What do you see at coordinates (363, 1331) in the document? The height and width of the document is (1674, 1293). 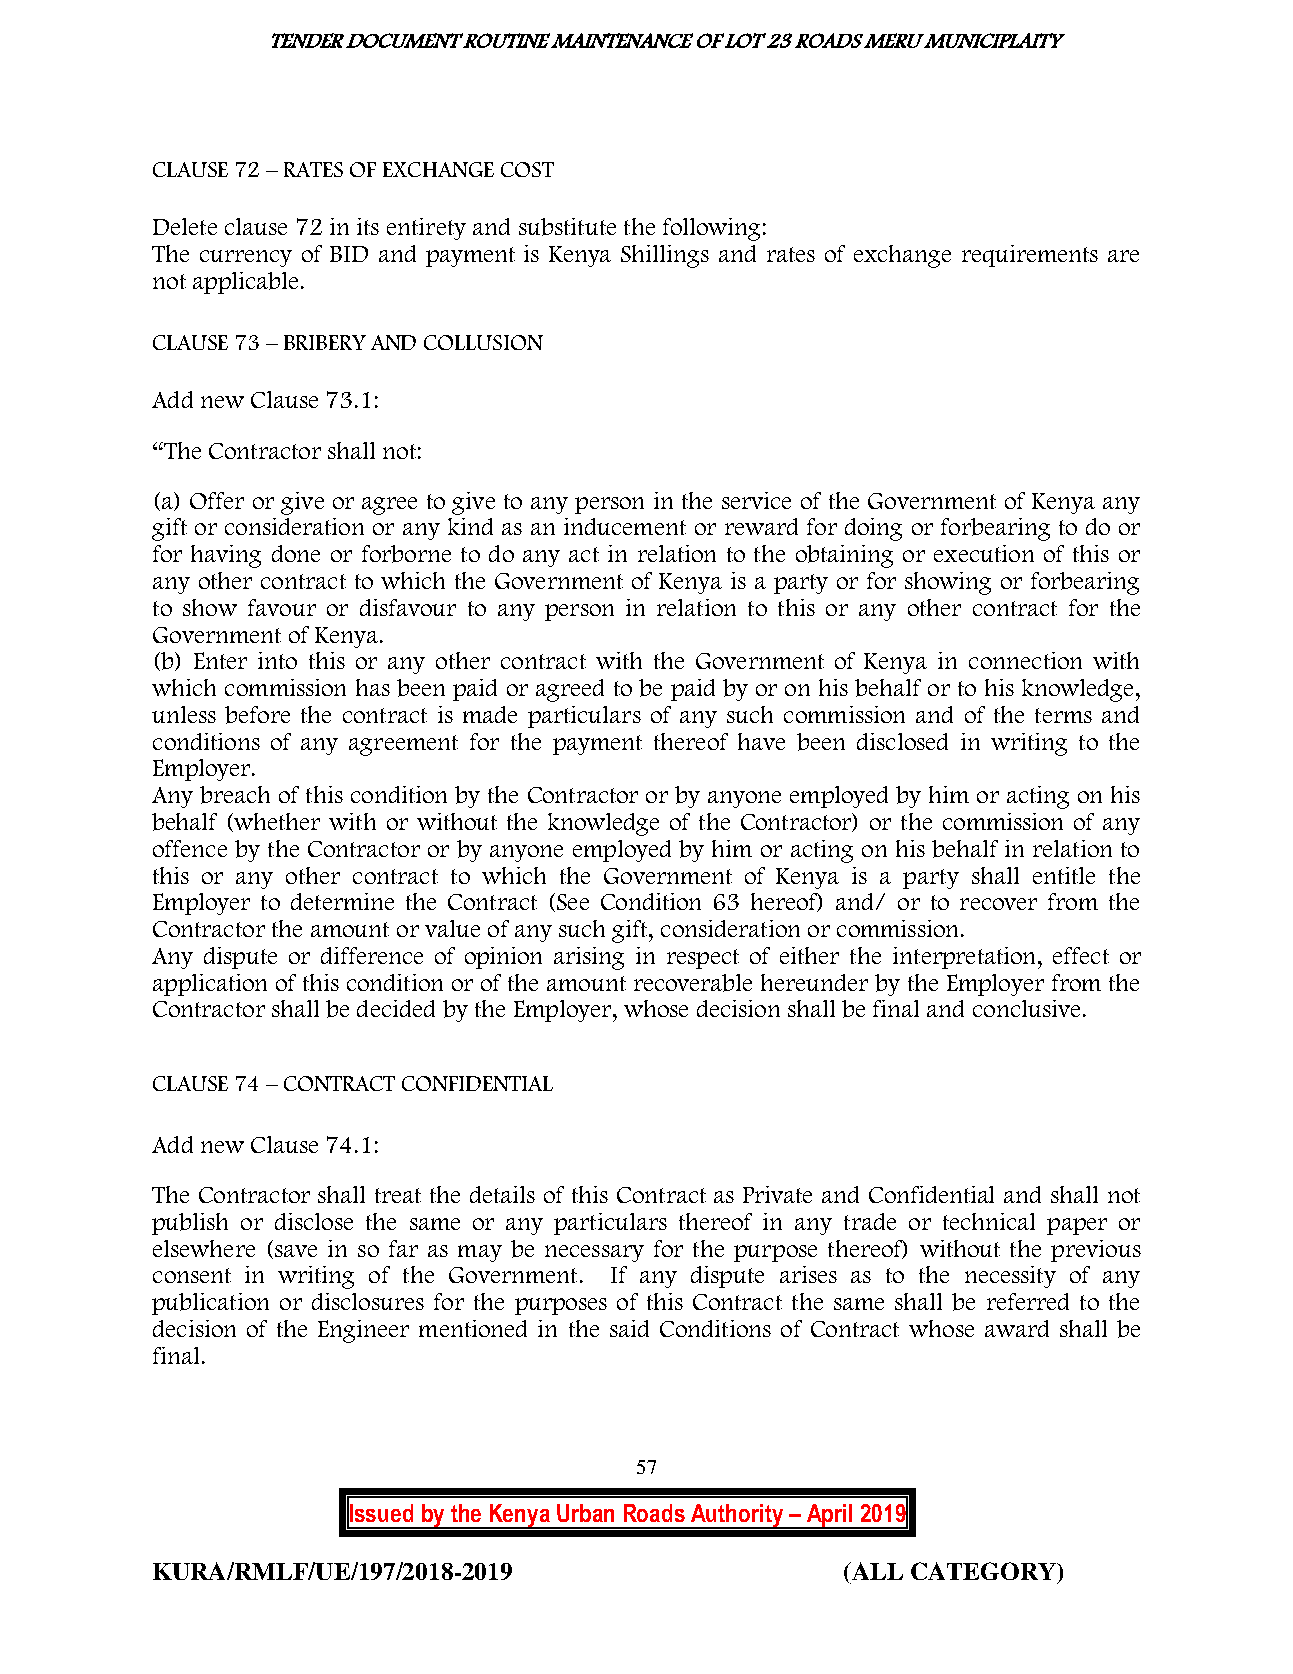 I see `Engineer` at bounding box center [363, 1331].
